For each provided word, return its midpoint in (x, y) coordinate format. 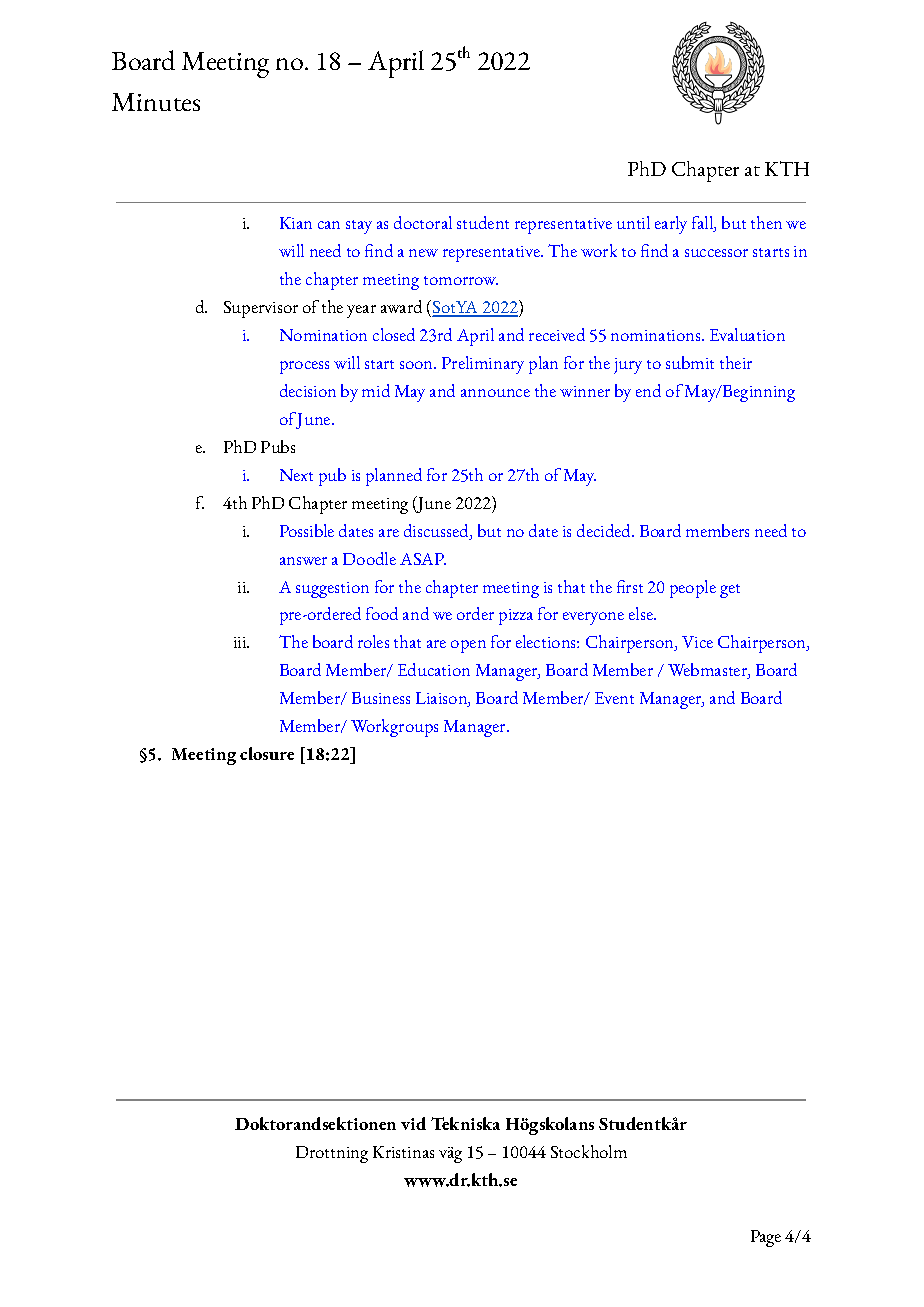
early (671, 225)
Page (766, 1238)
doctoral (423, 222)
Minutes (156, 102)
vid (413, 1123)
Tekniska (465, 1123)
